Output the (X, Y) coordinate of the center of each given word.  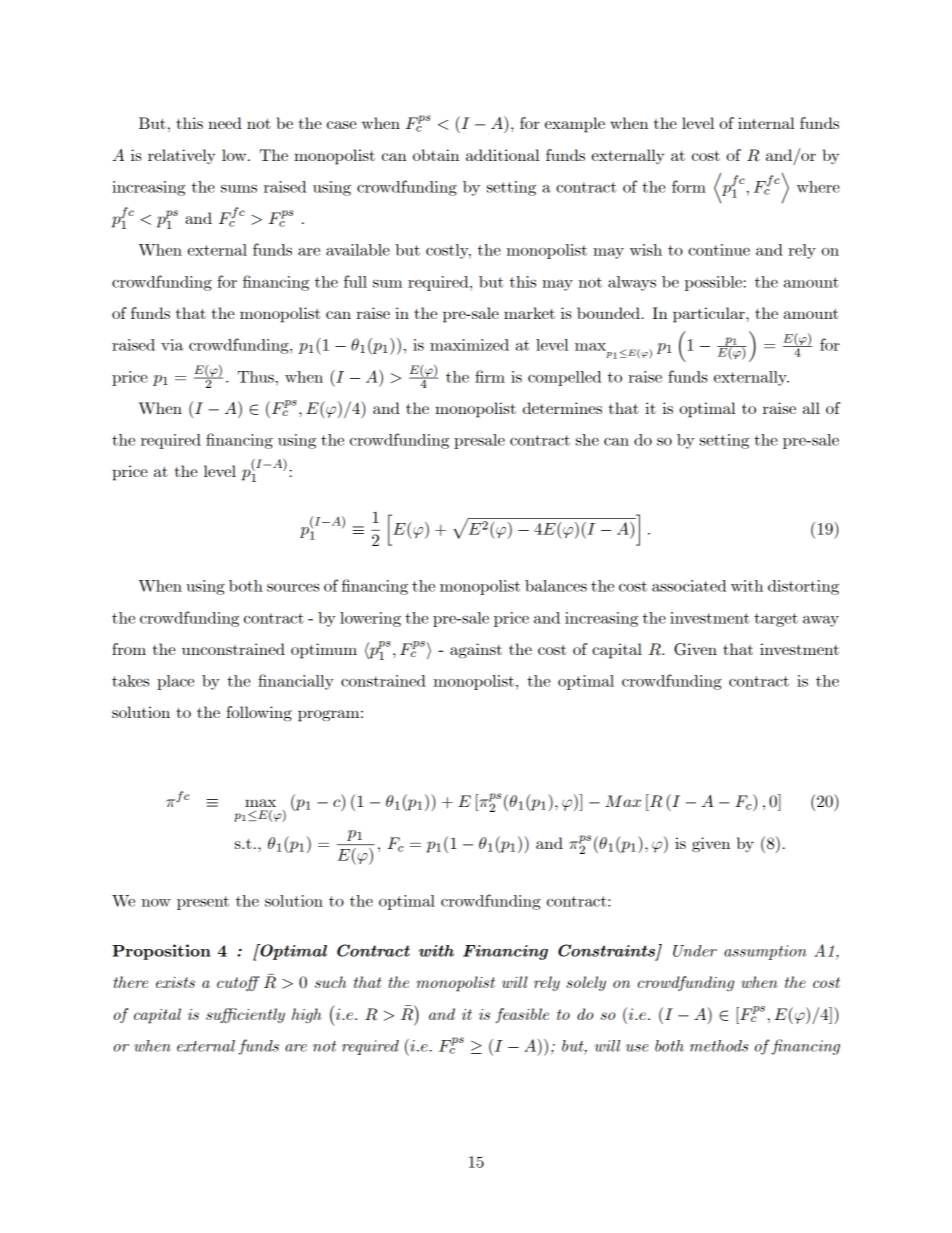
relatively (181, 156)
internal (766, 123)
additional (502, 155)
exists (175, 982)
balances (556, 586)
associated (689, 586)
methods (719, 1046)
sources (293, 587)
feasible (522, 1015)
